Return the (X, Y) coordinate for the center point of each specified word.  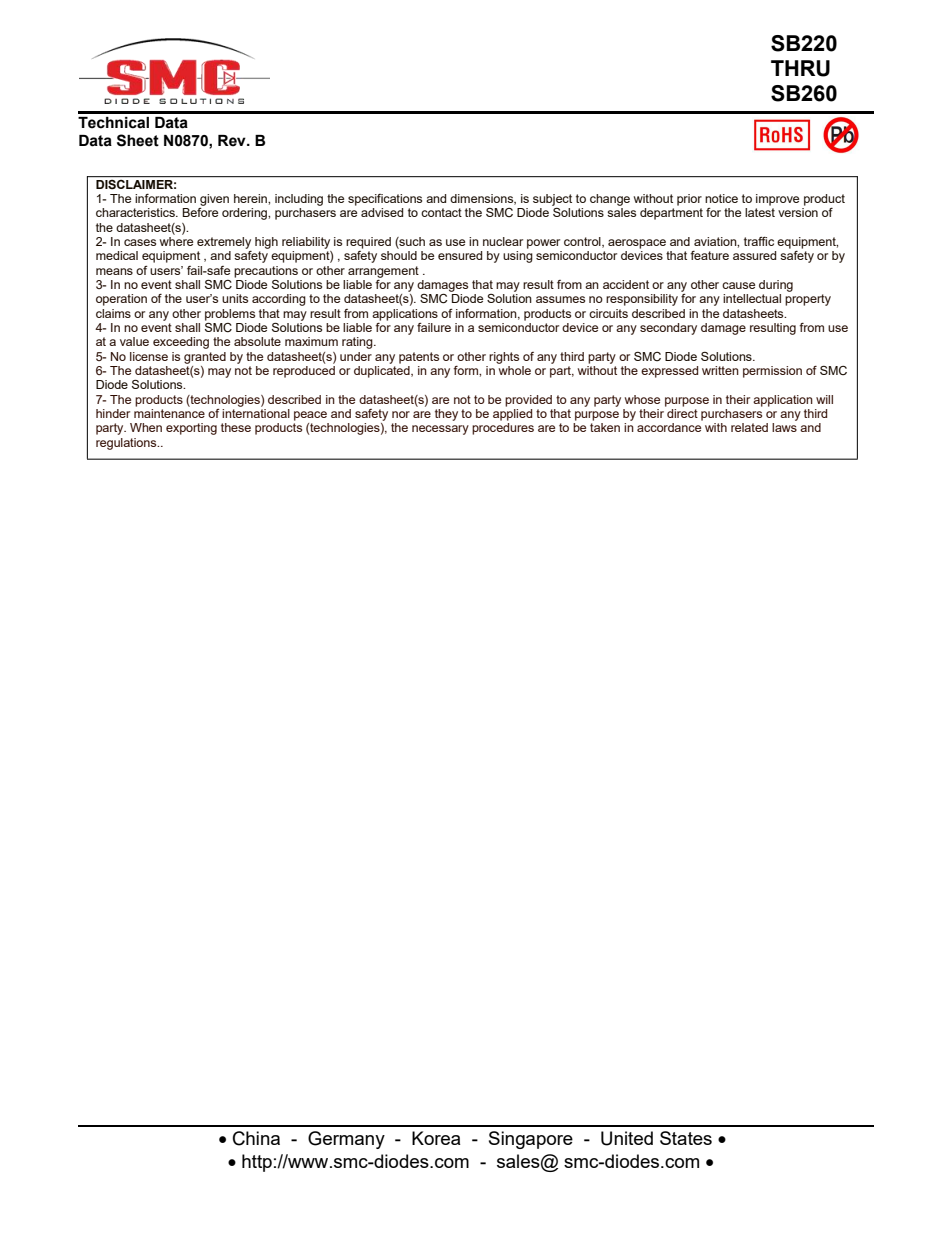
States (686, 1138)
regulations (127, 444)
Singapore (531, 1140)
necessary (440, 430)
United (627, 1138)
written (720, 370)
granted (205, 358)
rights (504, 358)
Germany (346, 1140)
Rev (233, 141)
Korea (436, 1138)
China (256, 1138)
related (749, 427)
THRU (800, 68)
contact (441, 212)
